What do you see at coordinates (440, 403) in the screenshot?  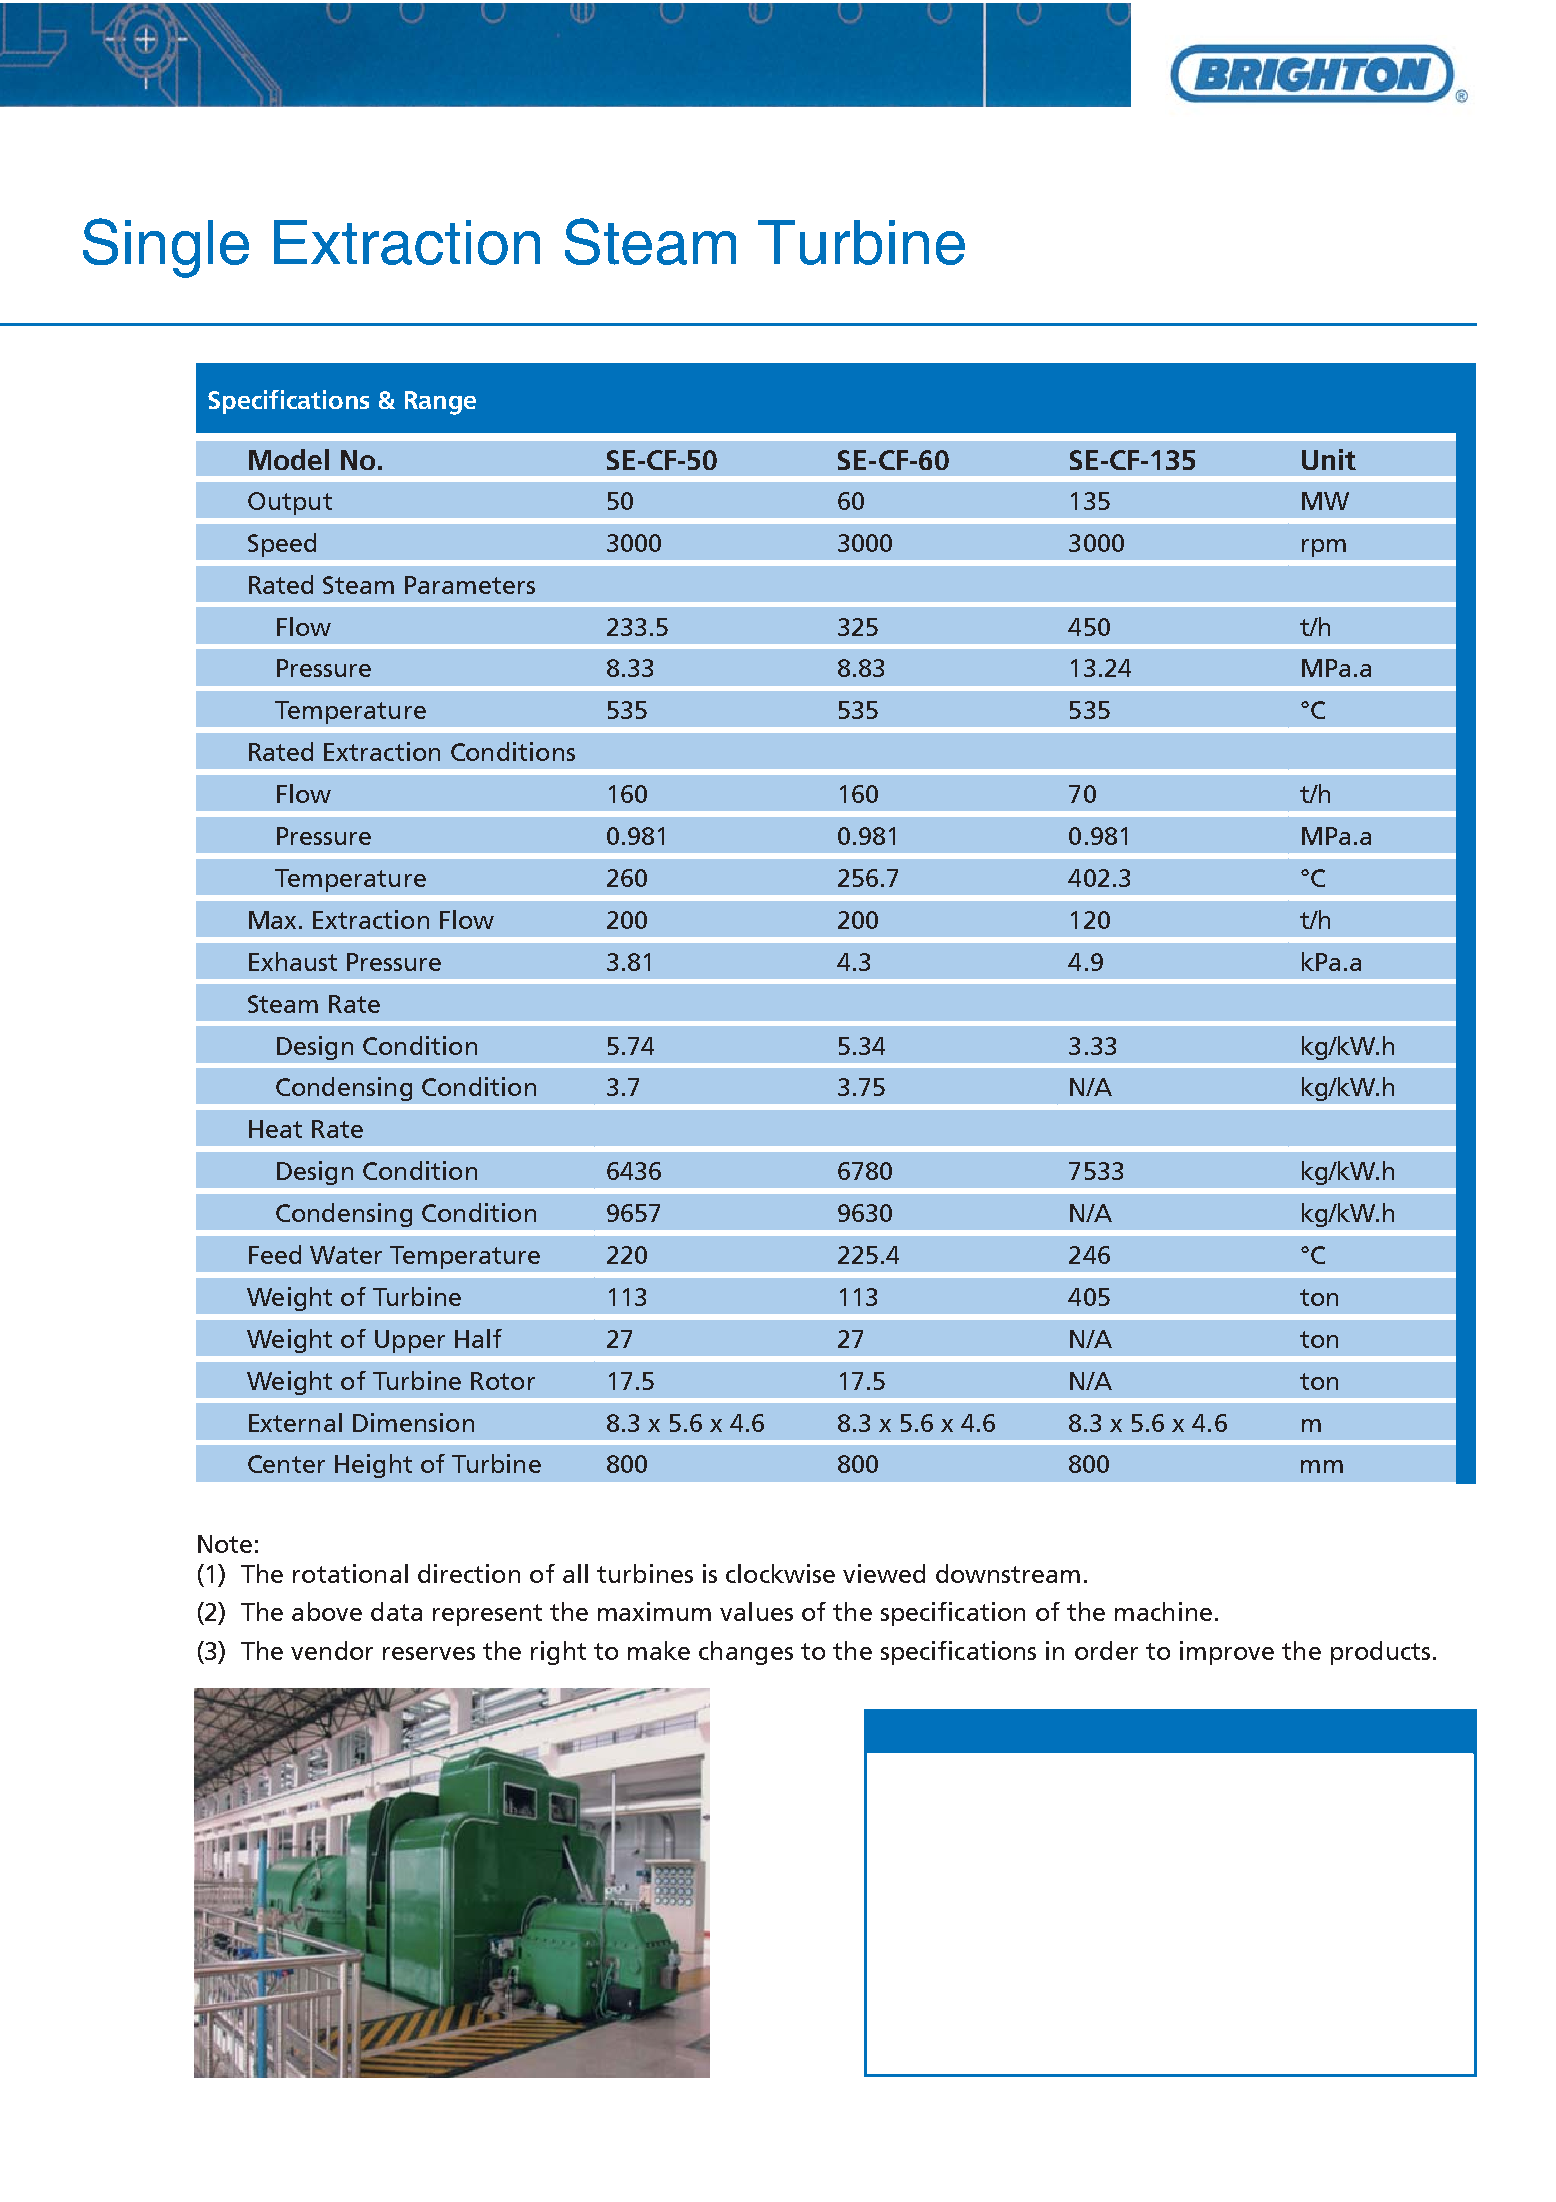 I see `Range` at bounding box center [440, 403].
